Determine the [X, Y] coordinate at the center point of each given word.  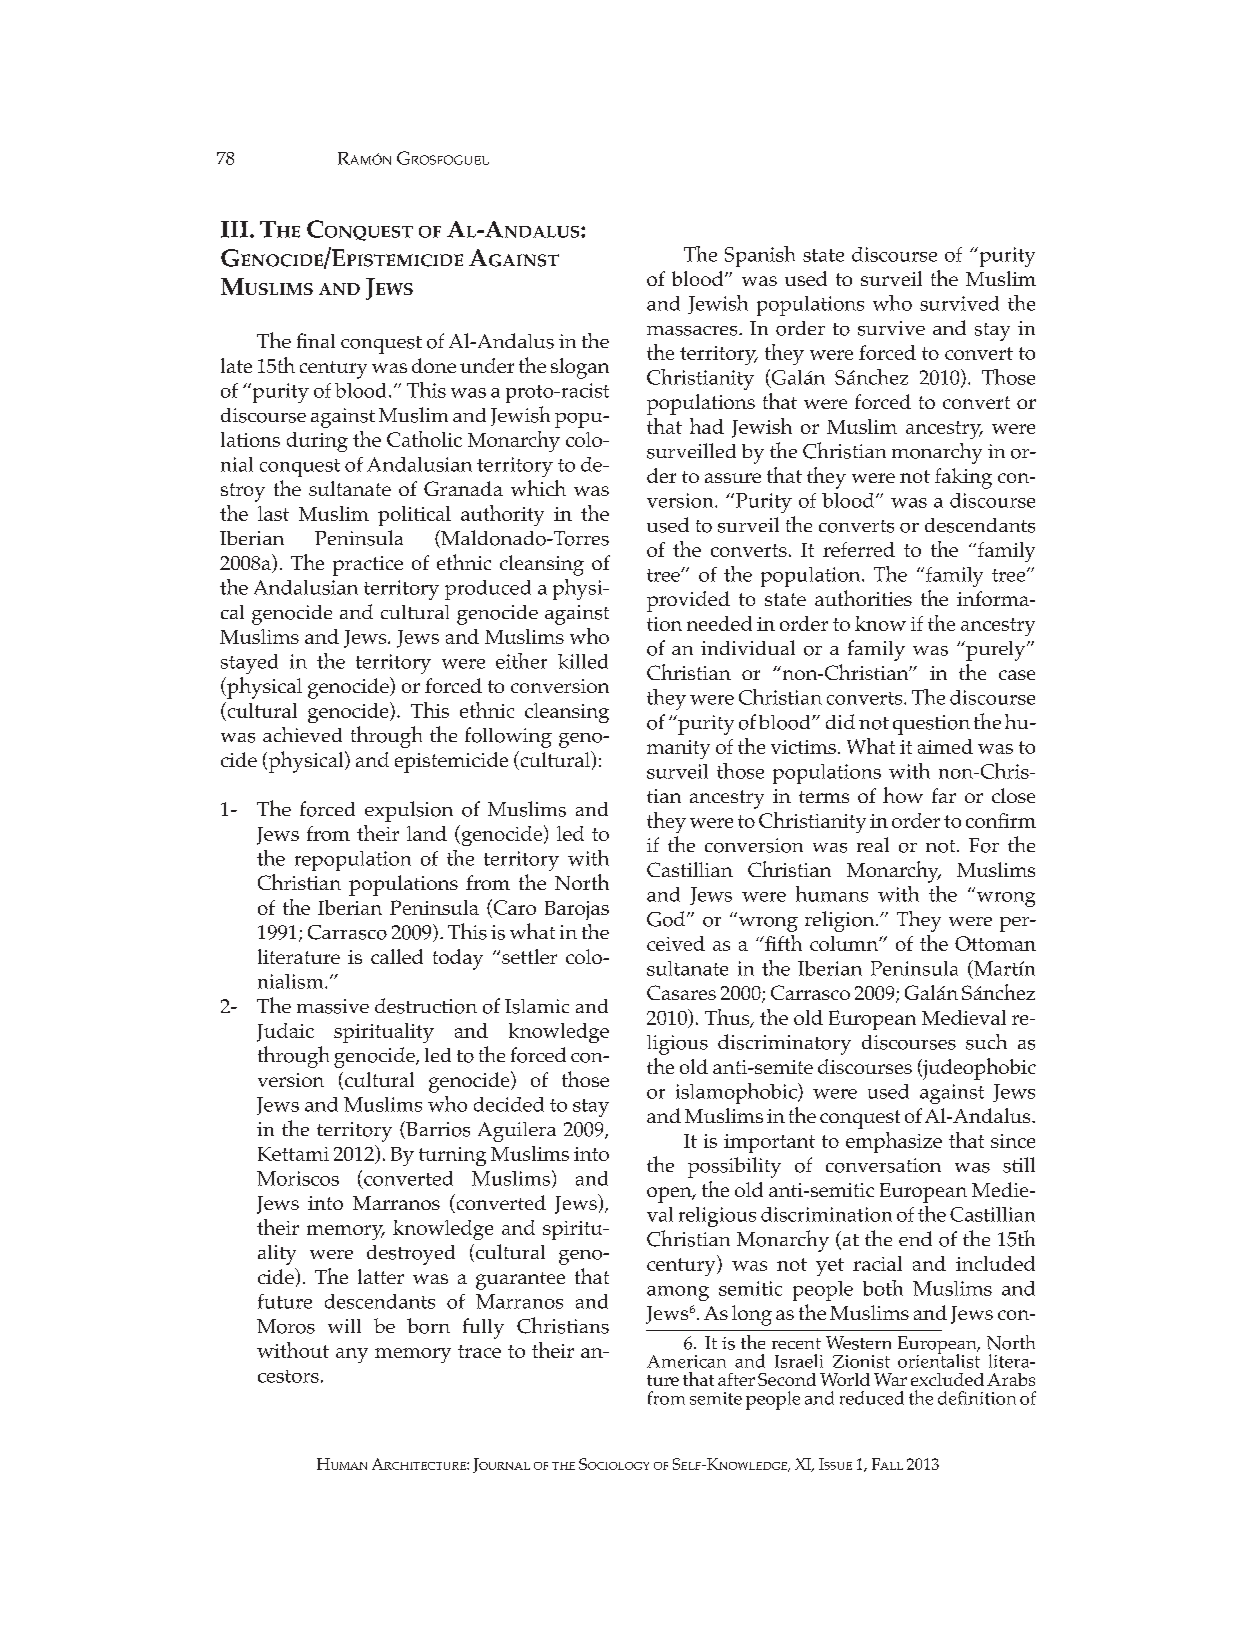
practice [368, 566]
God [667, 919]
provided [688, 601]
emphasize [894, 1142]
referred [859, 549]
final [316, 340]
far [944, 795]
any [352, 1355]
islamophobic [737, 1093]
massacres [693, 331]
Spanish [760, 256]
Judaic [285, 1032]
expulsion [409, 811]
